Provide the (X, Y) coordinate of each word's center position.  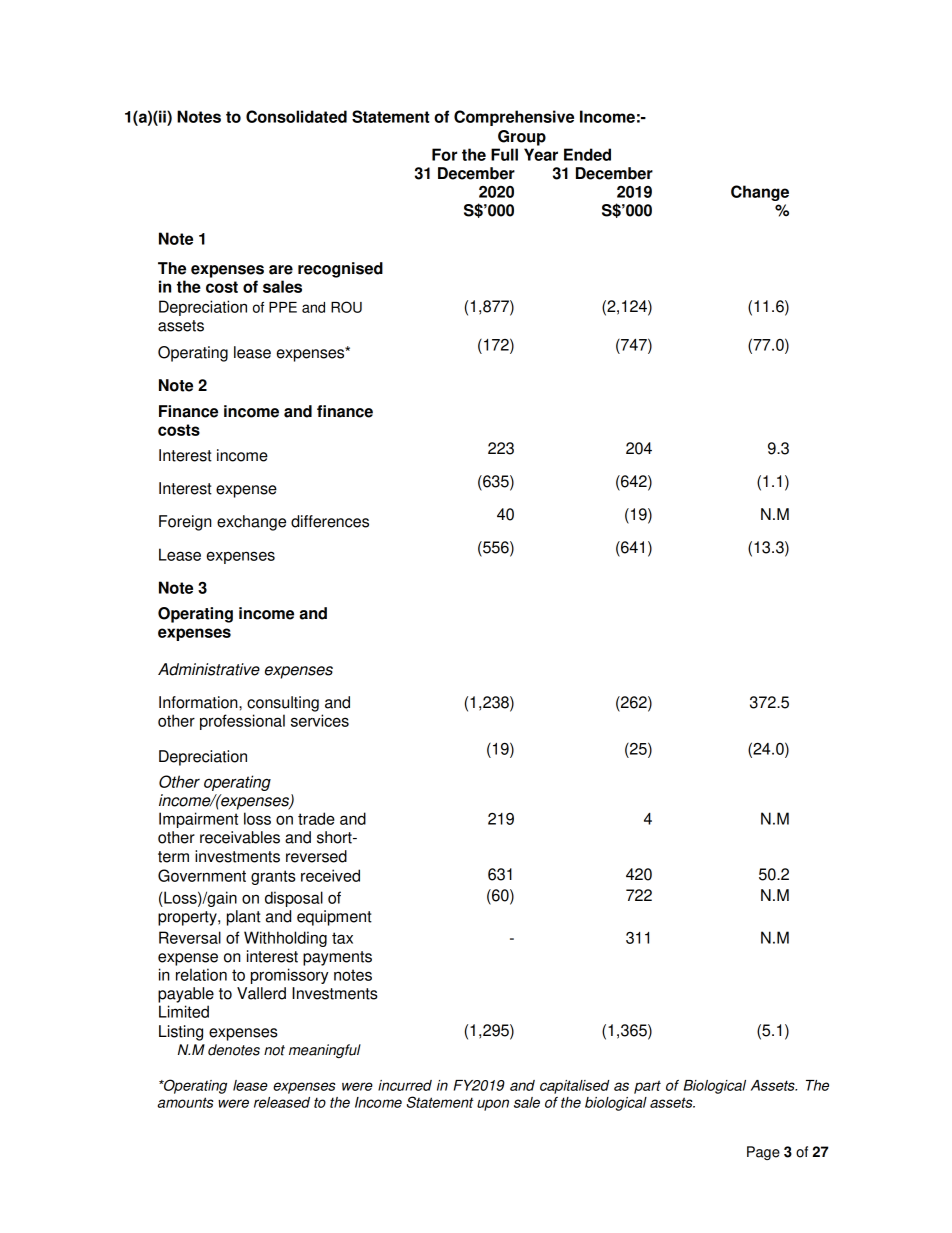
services (320, 720)
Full (504, 154)
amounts (186, 1102)
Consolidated (296, 116)
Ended (587, 154)
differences (330, 521)
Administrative (209, 669)
